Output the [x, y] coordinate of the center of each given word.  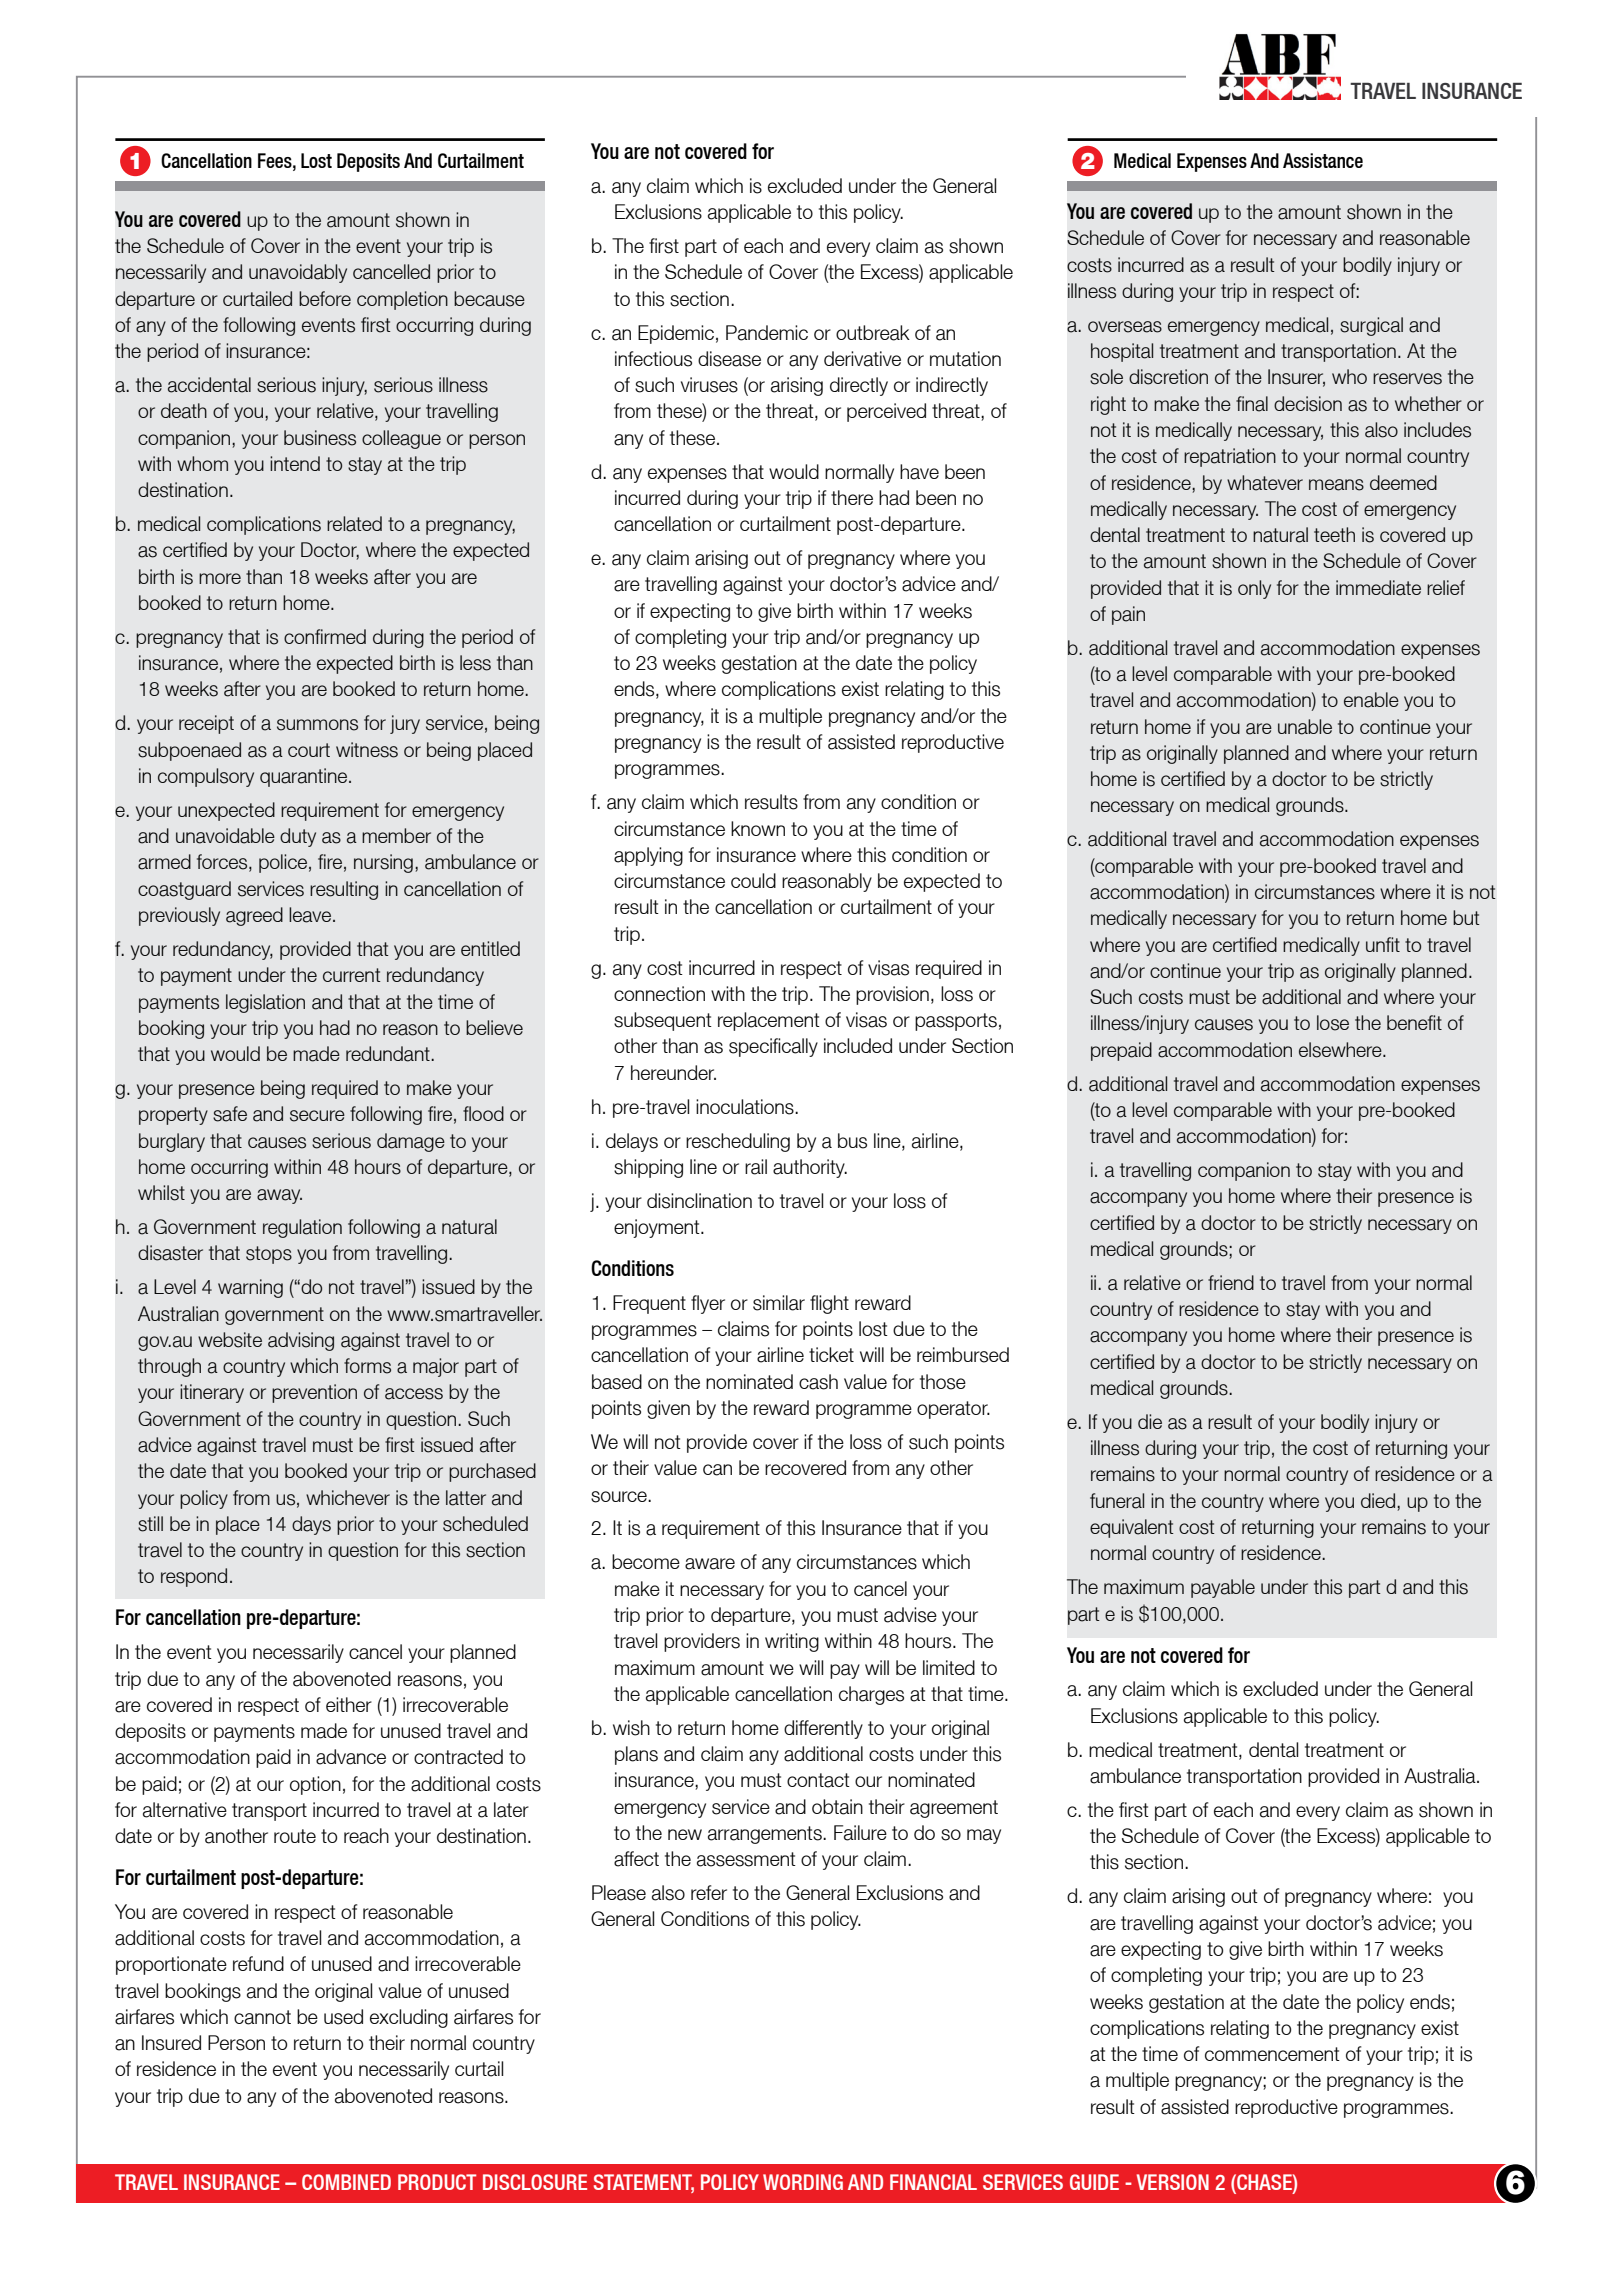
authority [810, 1168]
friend [1231, 1282]
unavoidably [298, 273]
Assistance [1323, 160]
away [279, 1196]
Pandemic [767, 333]
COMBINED [346, 2182]
